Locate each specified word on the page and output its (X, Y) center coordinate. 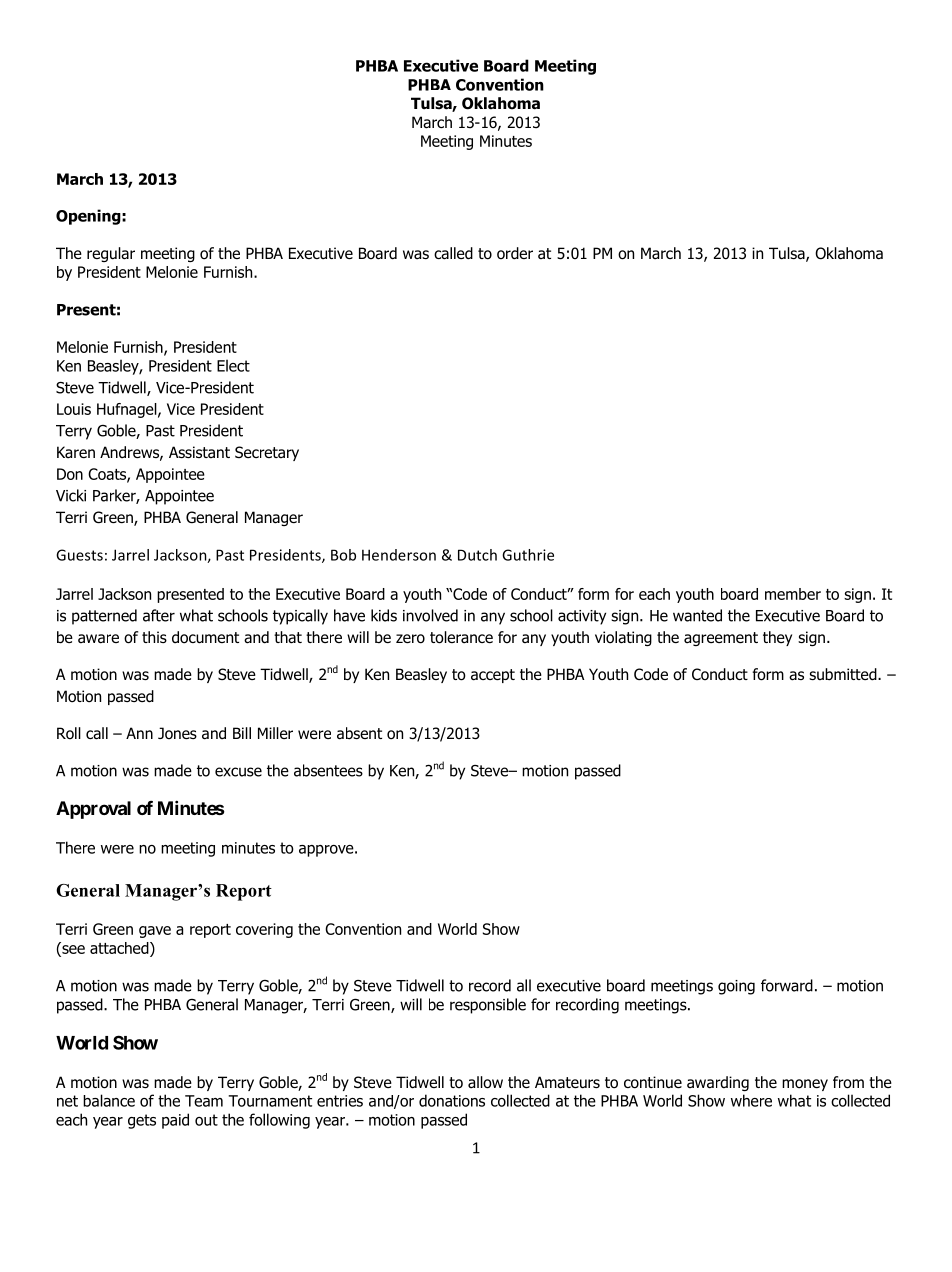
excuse (238, 772)
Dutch (477, 555)
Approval (93, 810)
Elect (233, 365)
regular (111, 254)
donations (452, 1100)
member (793, 594)
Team (204, 1101)
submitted (844, 674)
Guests (79, 555)
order (515, 253)
